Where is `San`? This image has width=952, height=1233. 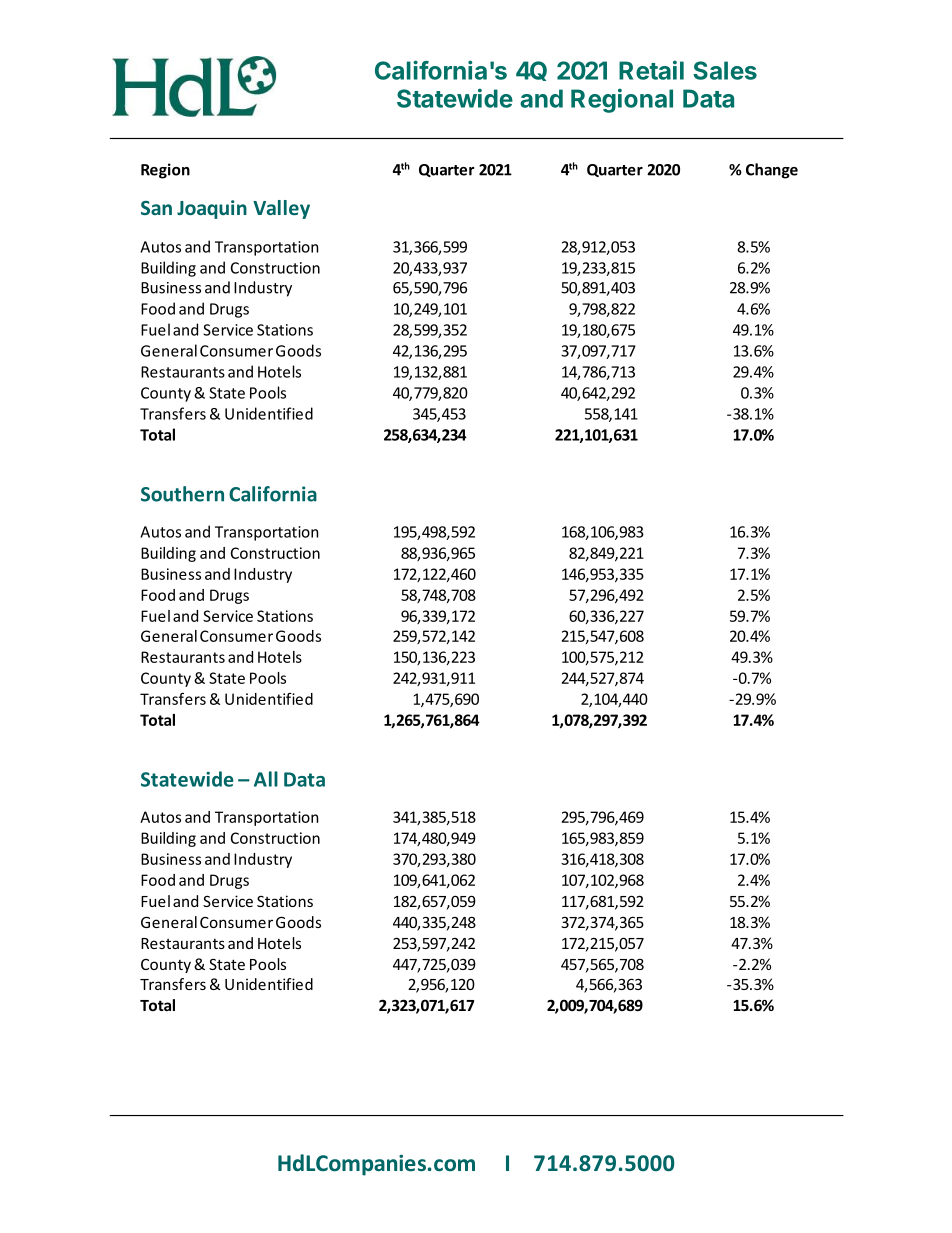 San is located at coordinates (156, 208).
